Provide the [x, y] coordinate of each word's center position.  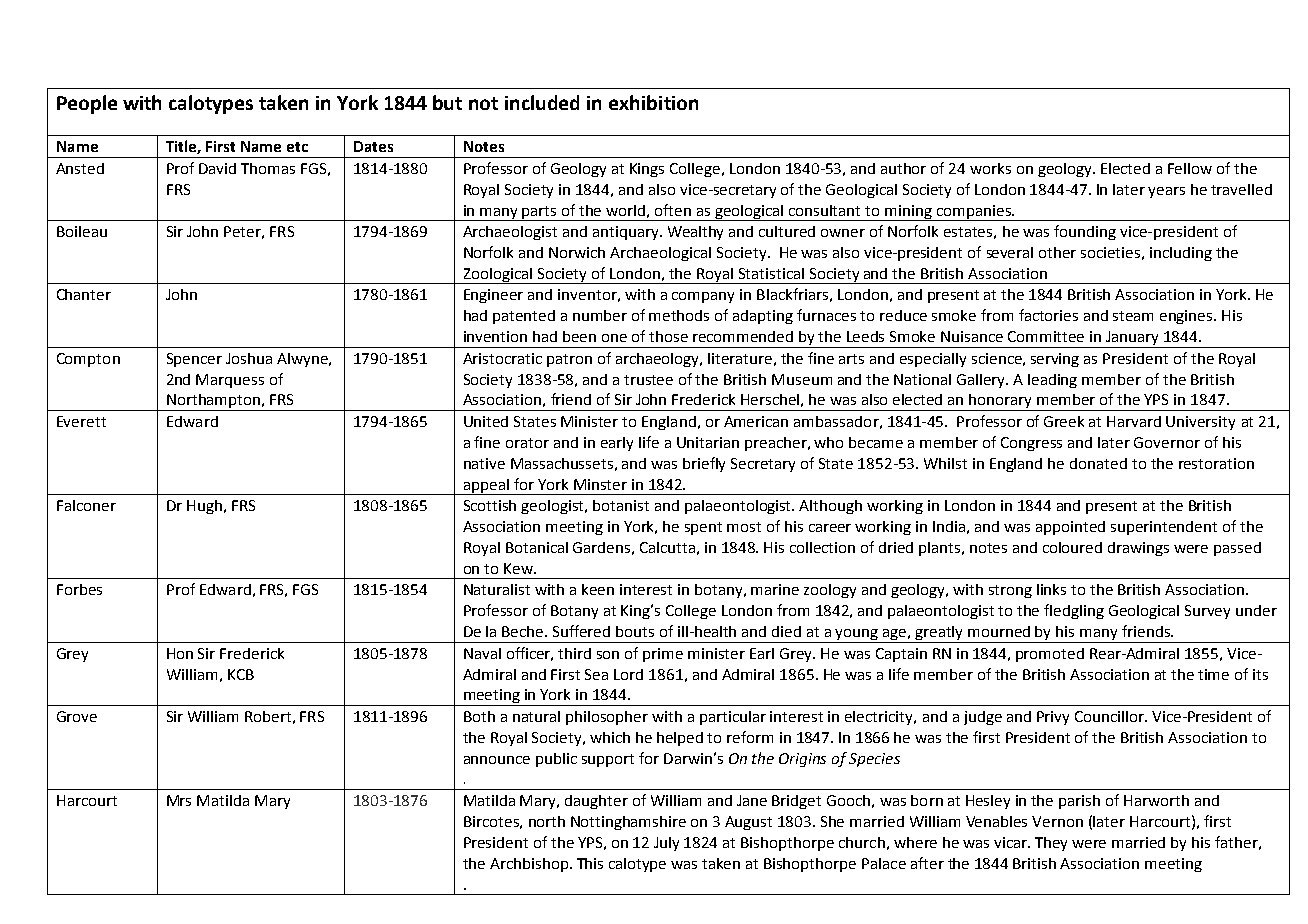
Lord [628, 674]
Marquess [230, 381]
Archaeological [660, 254]
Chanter [84, 294]
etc [297, 147]
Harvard [1134, 421]
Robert [268, 716]
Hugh [204, 507]
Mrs [179, 800]
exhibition [653, 102]
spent [703, 528]
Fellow [1190, 168]
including [1181, 254]
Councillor [1110, 716]
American [756, 421]
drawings [1138, 549]
